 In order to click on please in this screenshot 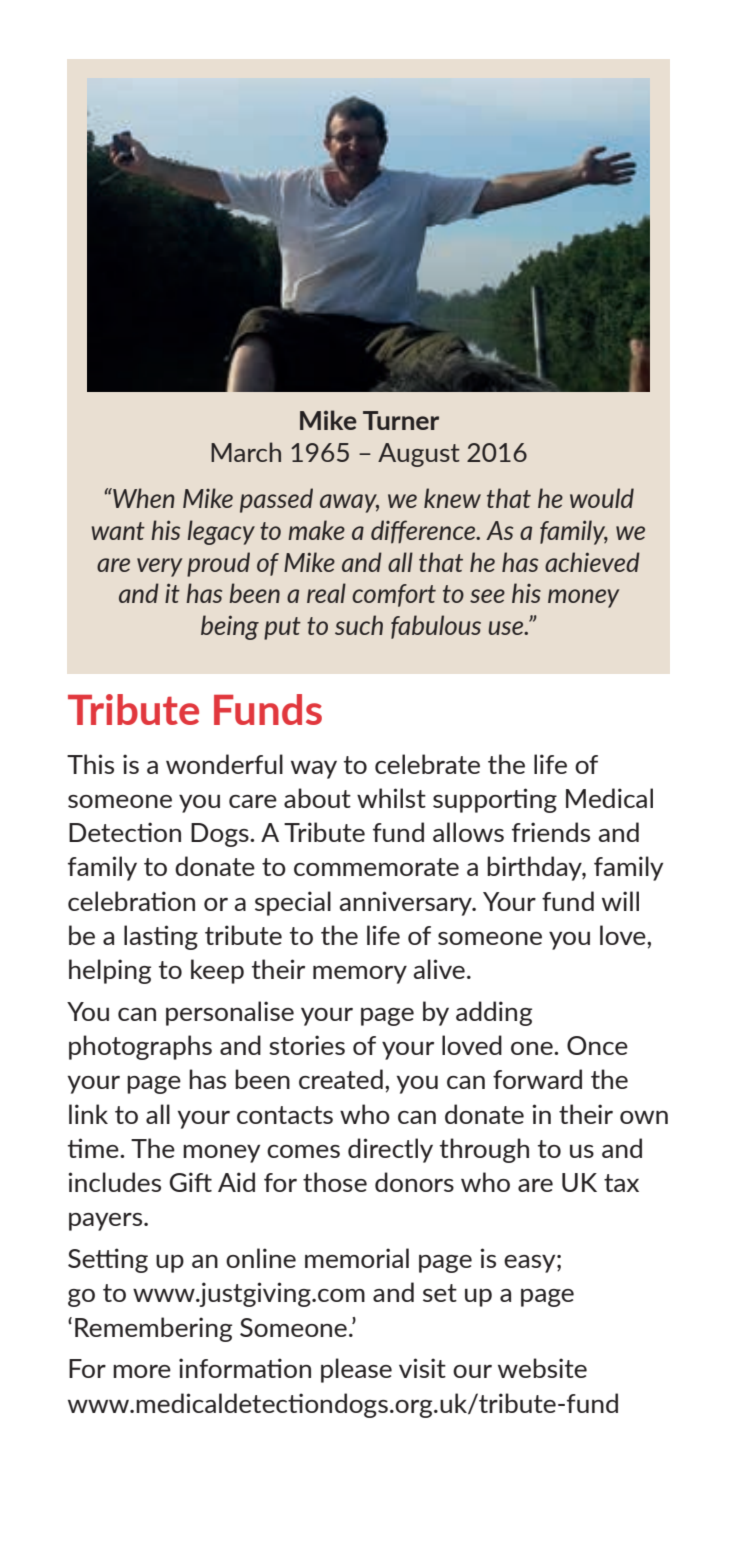, I will do `click(356, 1370)`.
